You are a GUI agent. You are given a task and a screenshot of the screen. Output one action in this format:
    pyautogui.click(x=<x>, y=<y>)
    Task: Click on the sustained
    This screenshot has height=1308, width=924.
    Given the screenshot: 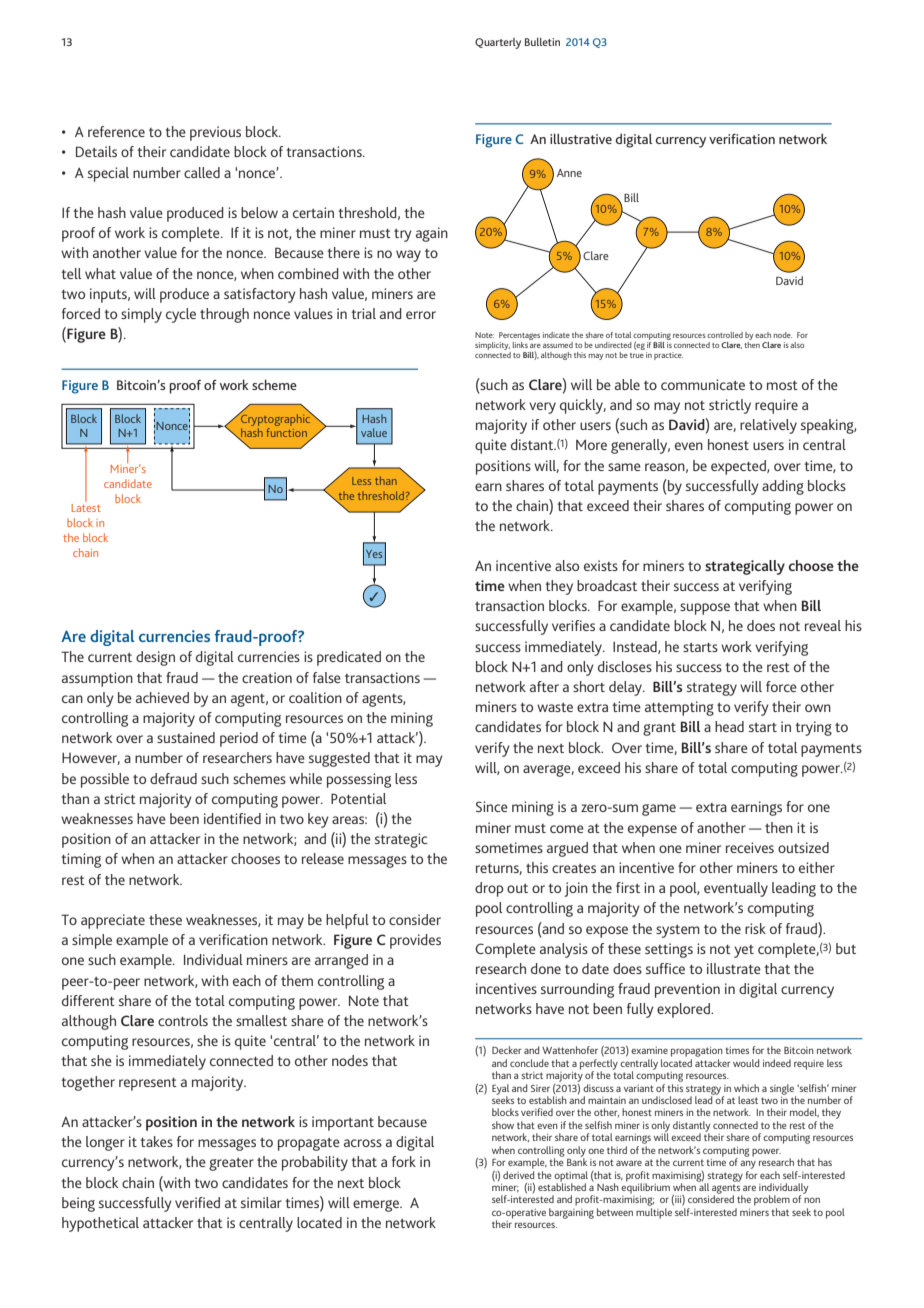 What is the action you would take?
    pyautogui.click(x=186, y=737)
